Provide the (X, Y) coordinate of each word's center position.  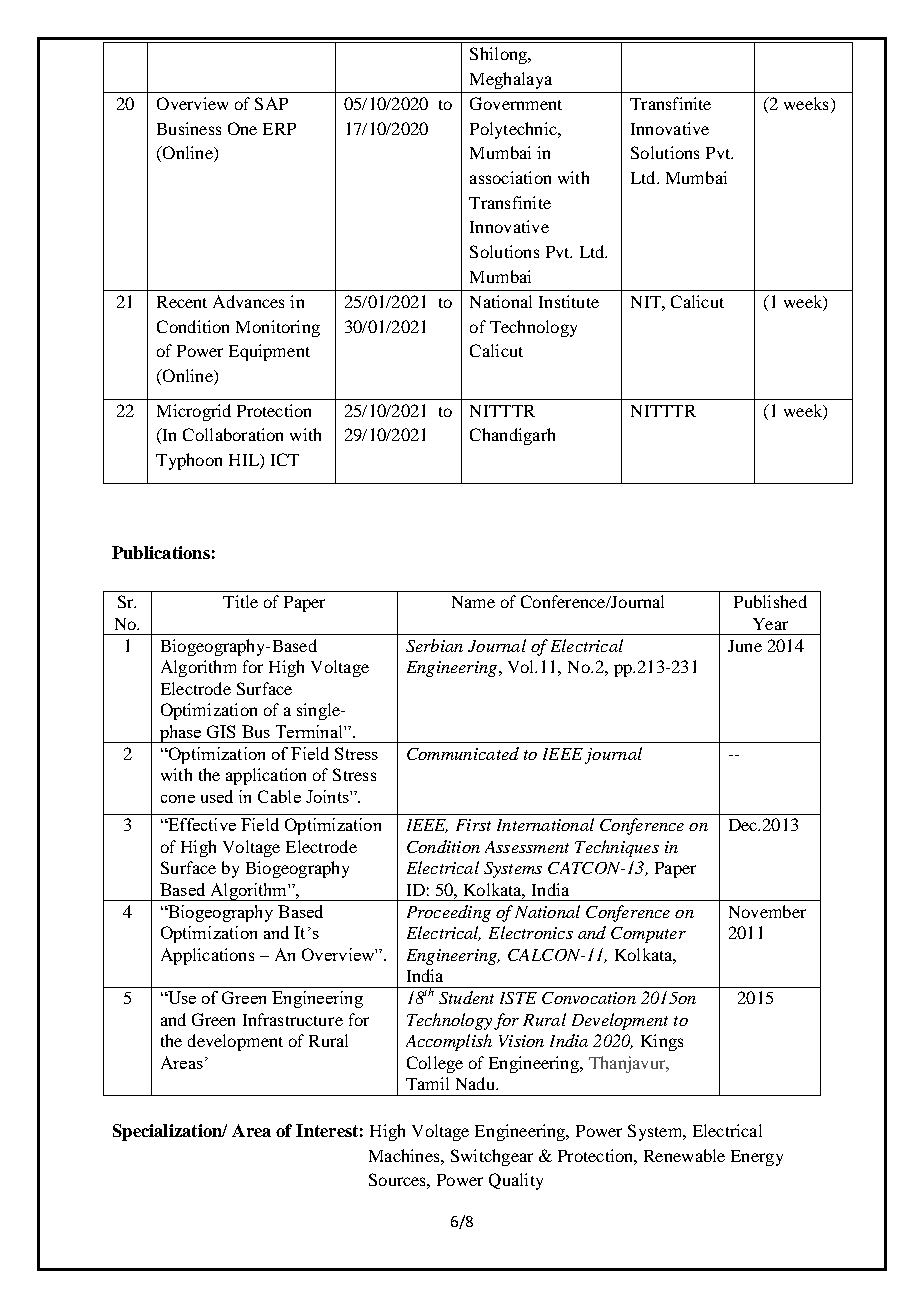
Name (473, 602)
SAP (271, 103)
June (745, 646)
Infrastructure (293, 1019)
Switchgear (492, 1157)
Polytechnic (514, 130)
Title (240, 601)
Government (516, 103)
